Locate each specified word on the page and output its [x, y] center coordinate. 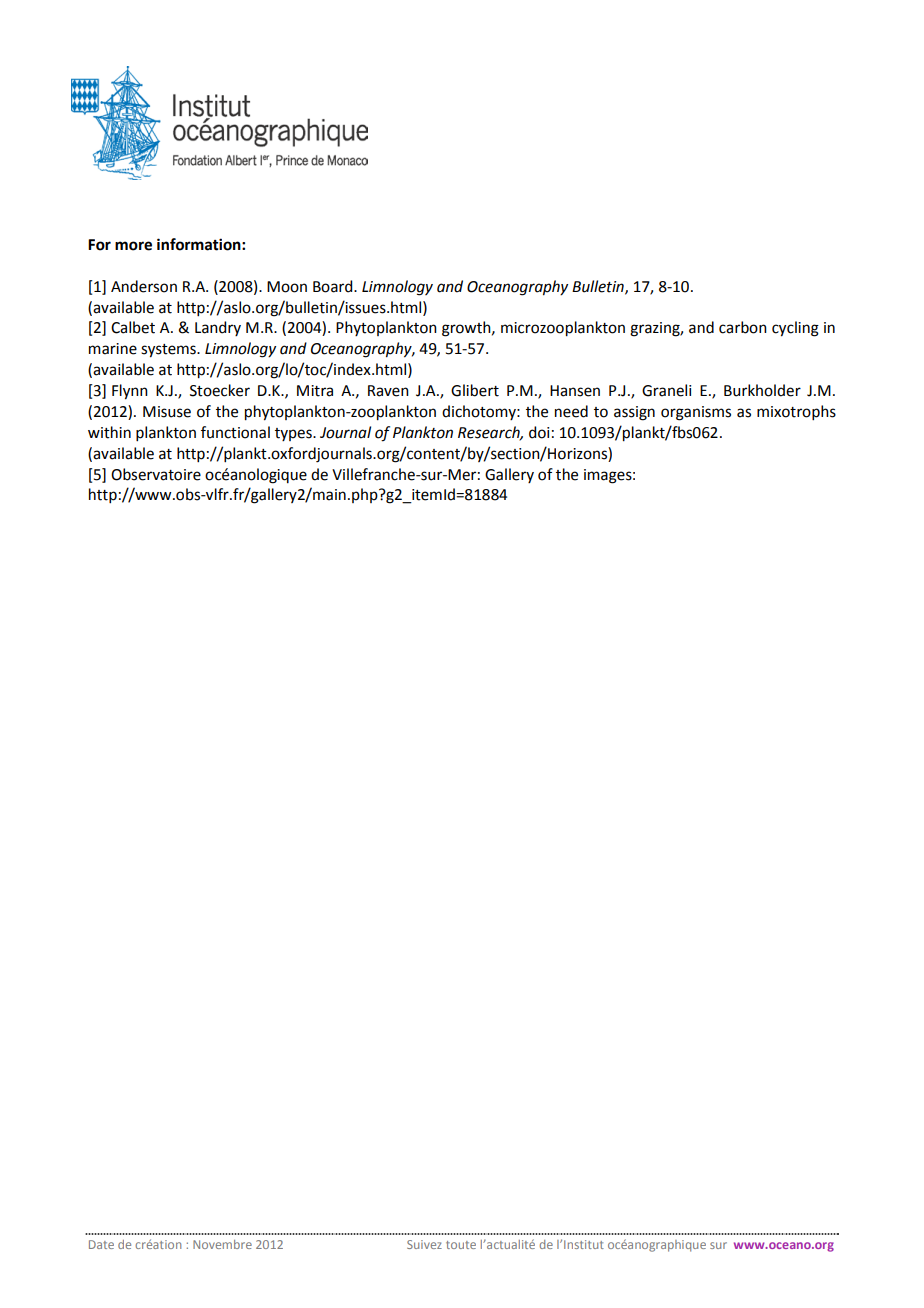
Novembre [222, 1244]
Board [334, 286]
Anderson [144, 286]
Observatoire [156, 474]
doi [539, 432]
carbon [743, 327]
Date [101, 1244]
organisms [696, 413]
